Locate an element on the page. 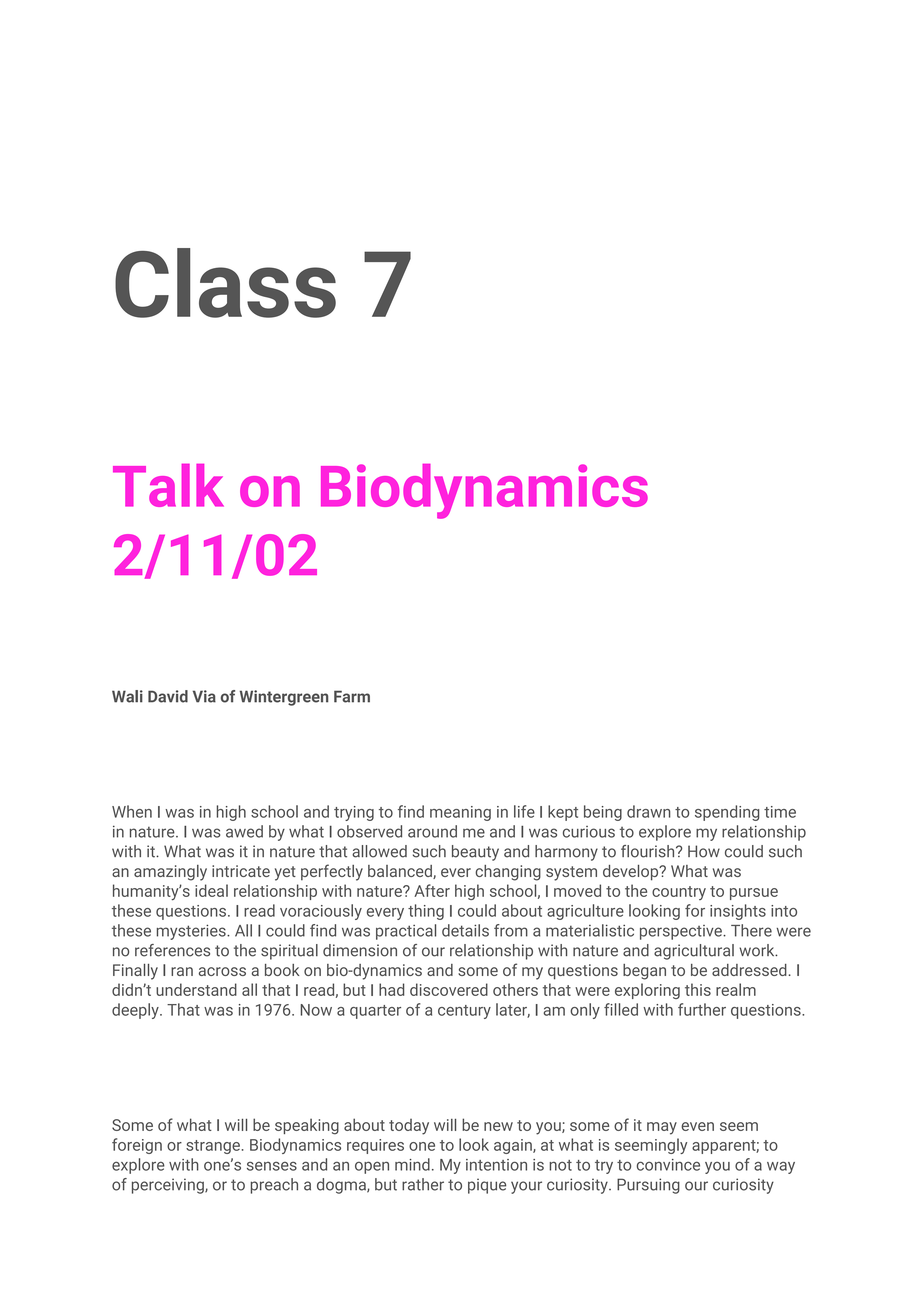  details is located at coordinates (465, 930).
